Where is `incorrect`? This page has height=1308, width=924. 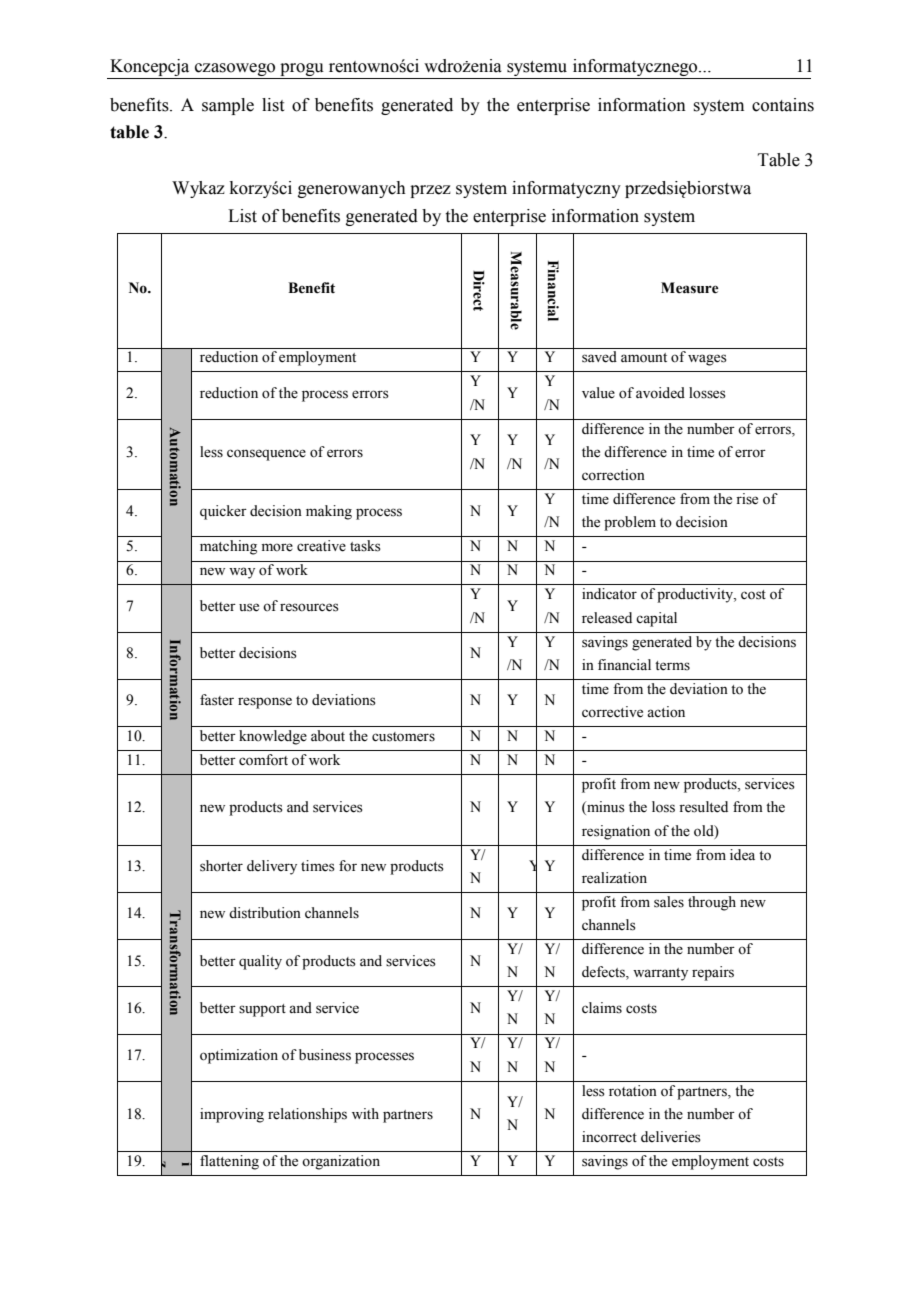 incorrect is located at coordinates (609, 1137).
